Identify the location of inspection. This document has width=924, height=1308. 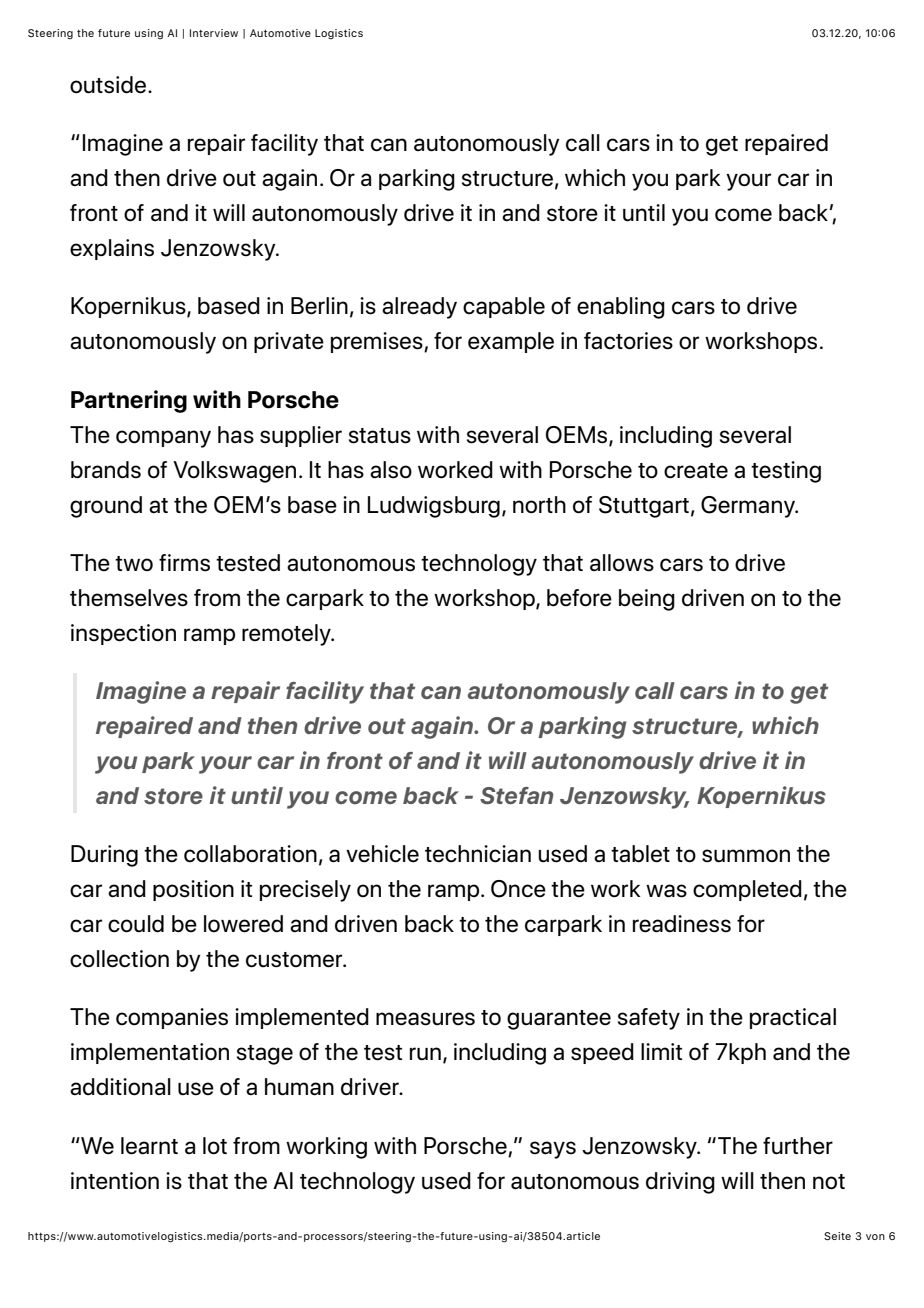
(123, 634).
